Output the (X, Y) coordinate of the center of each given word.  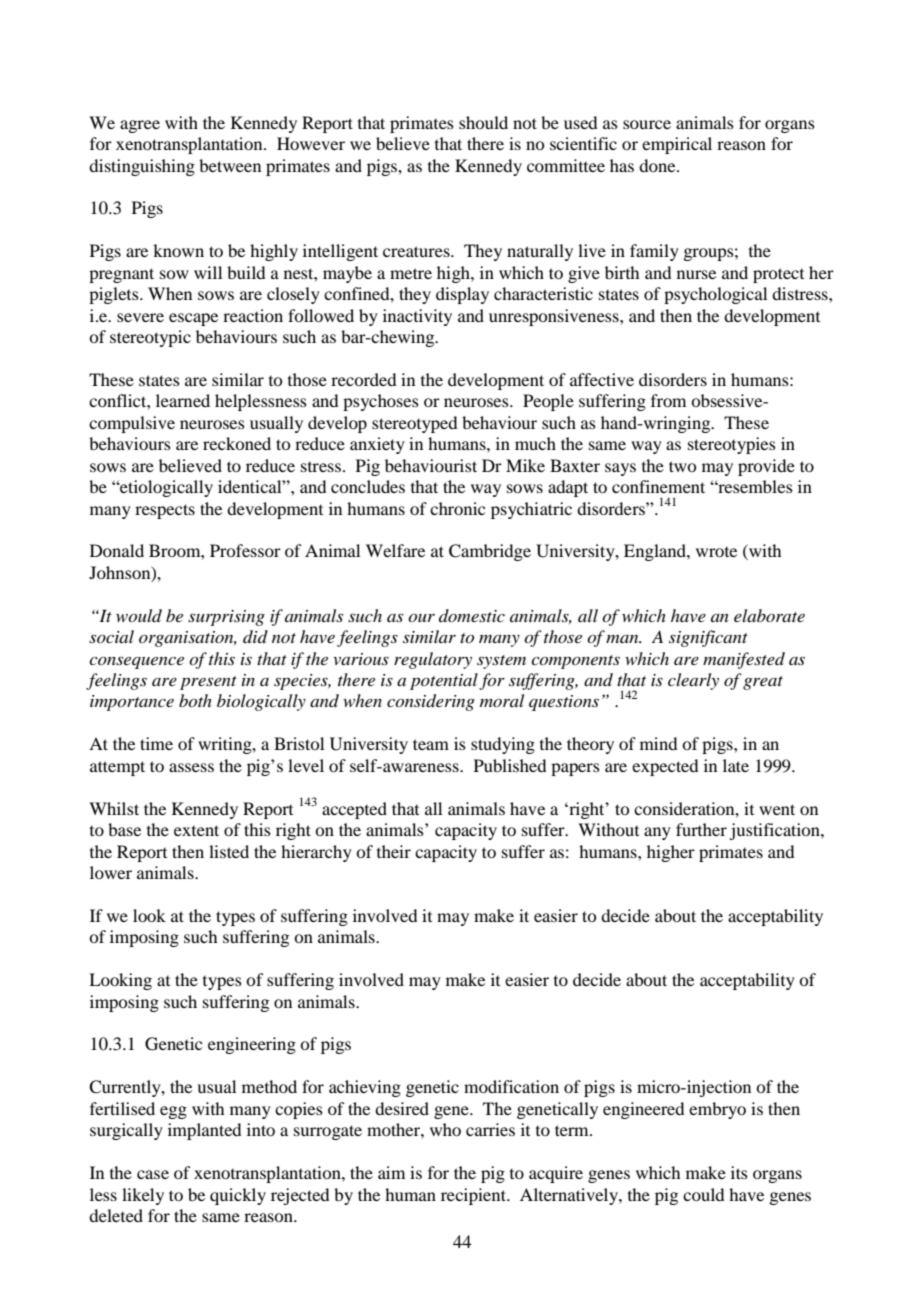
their (394, 851)
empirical (677, 145)
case (153, 1174)
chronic (457, 508)
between (230, 165)
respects (165, 511)
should (483, 122)
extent (196, 830)
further (701, 829)
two (682, 466)
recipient (475, 1196)
